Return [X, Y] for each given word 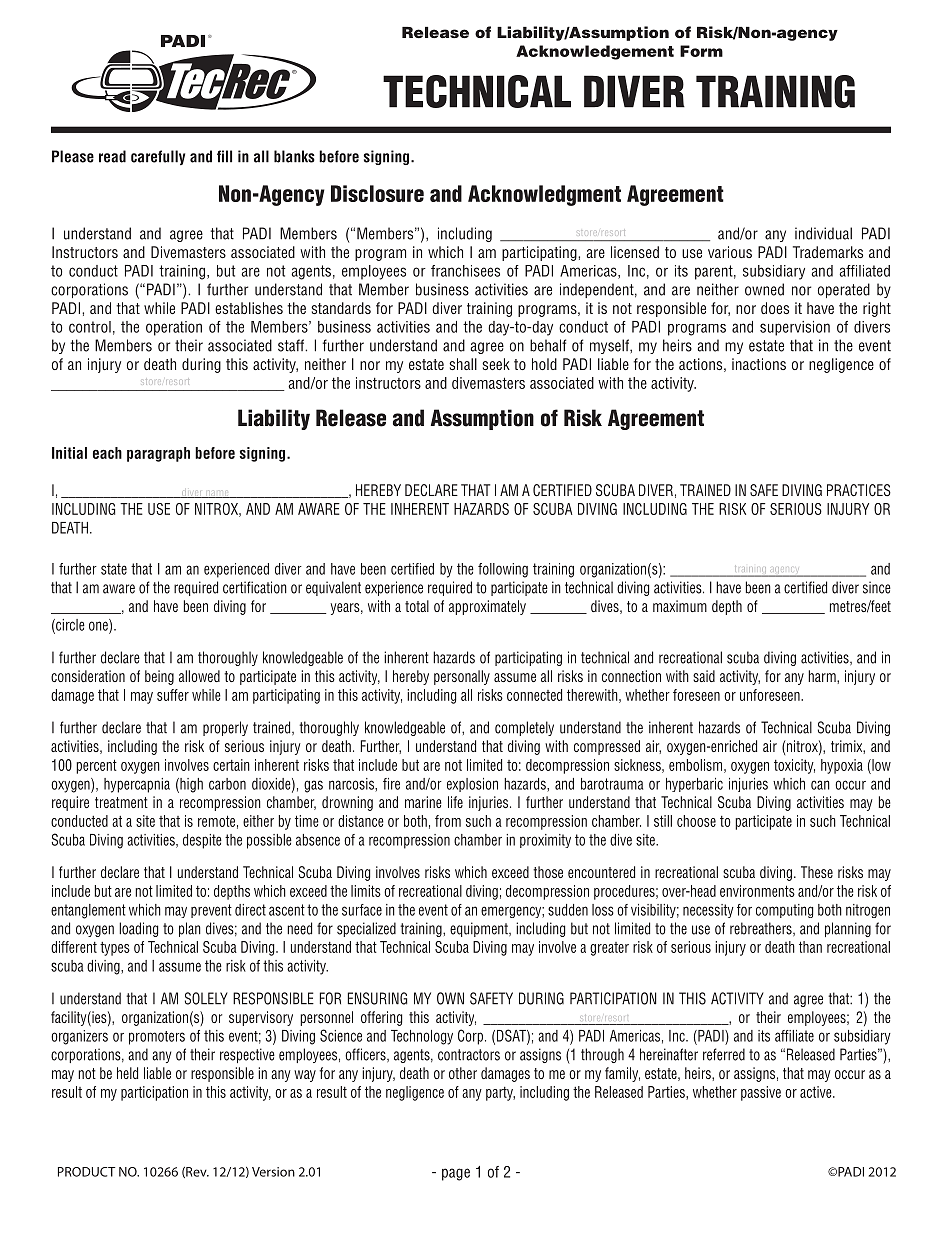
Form [701, 51]
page [456, 1174]
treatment [121, 802]
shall [463, 364]
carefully [158, 157]
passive [761, 1093]
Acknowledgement [595, 52]
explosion [472, 785]
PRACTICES [859, 490]
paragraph [158, 454]
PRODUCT [86, 1172]
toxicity [794, 766]
